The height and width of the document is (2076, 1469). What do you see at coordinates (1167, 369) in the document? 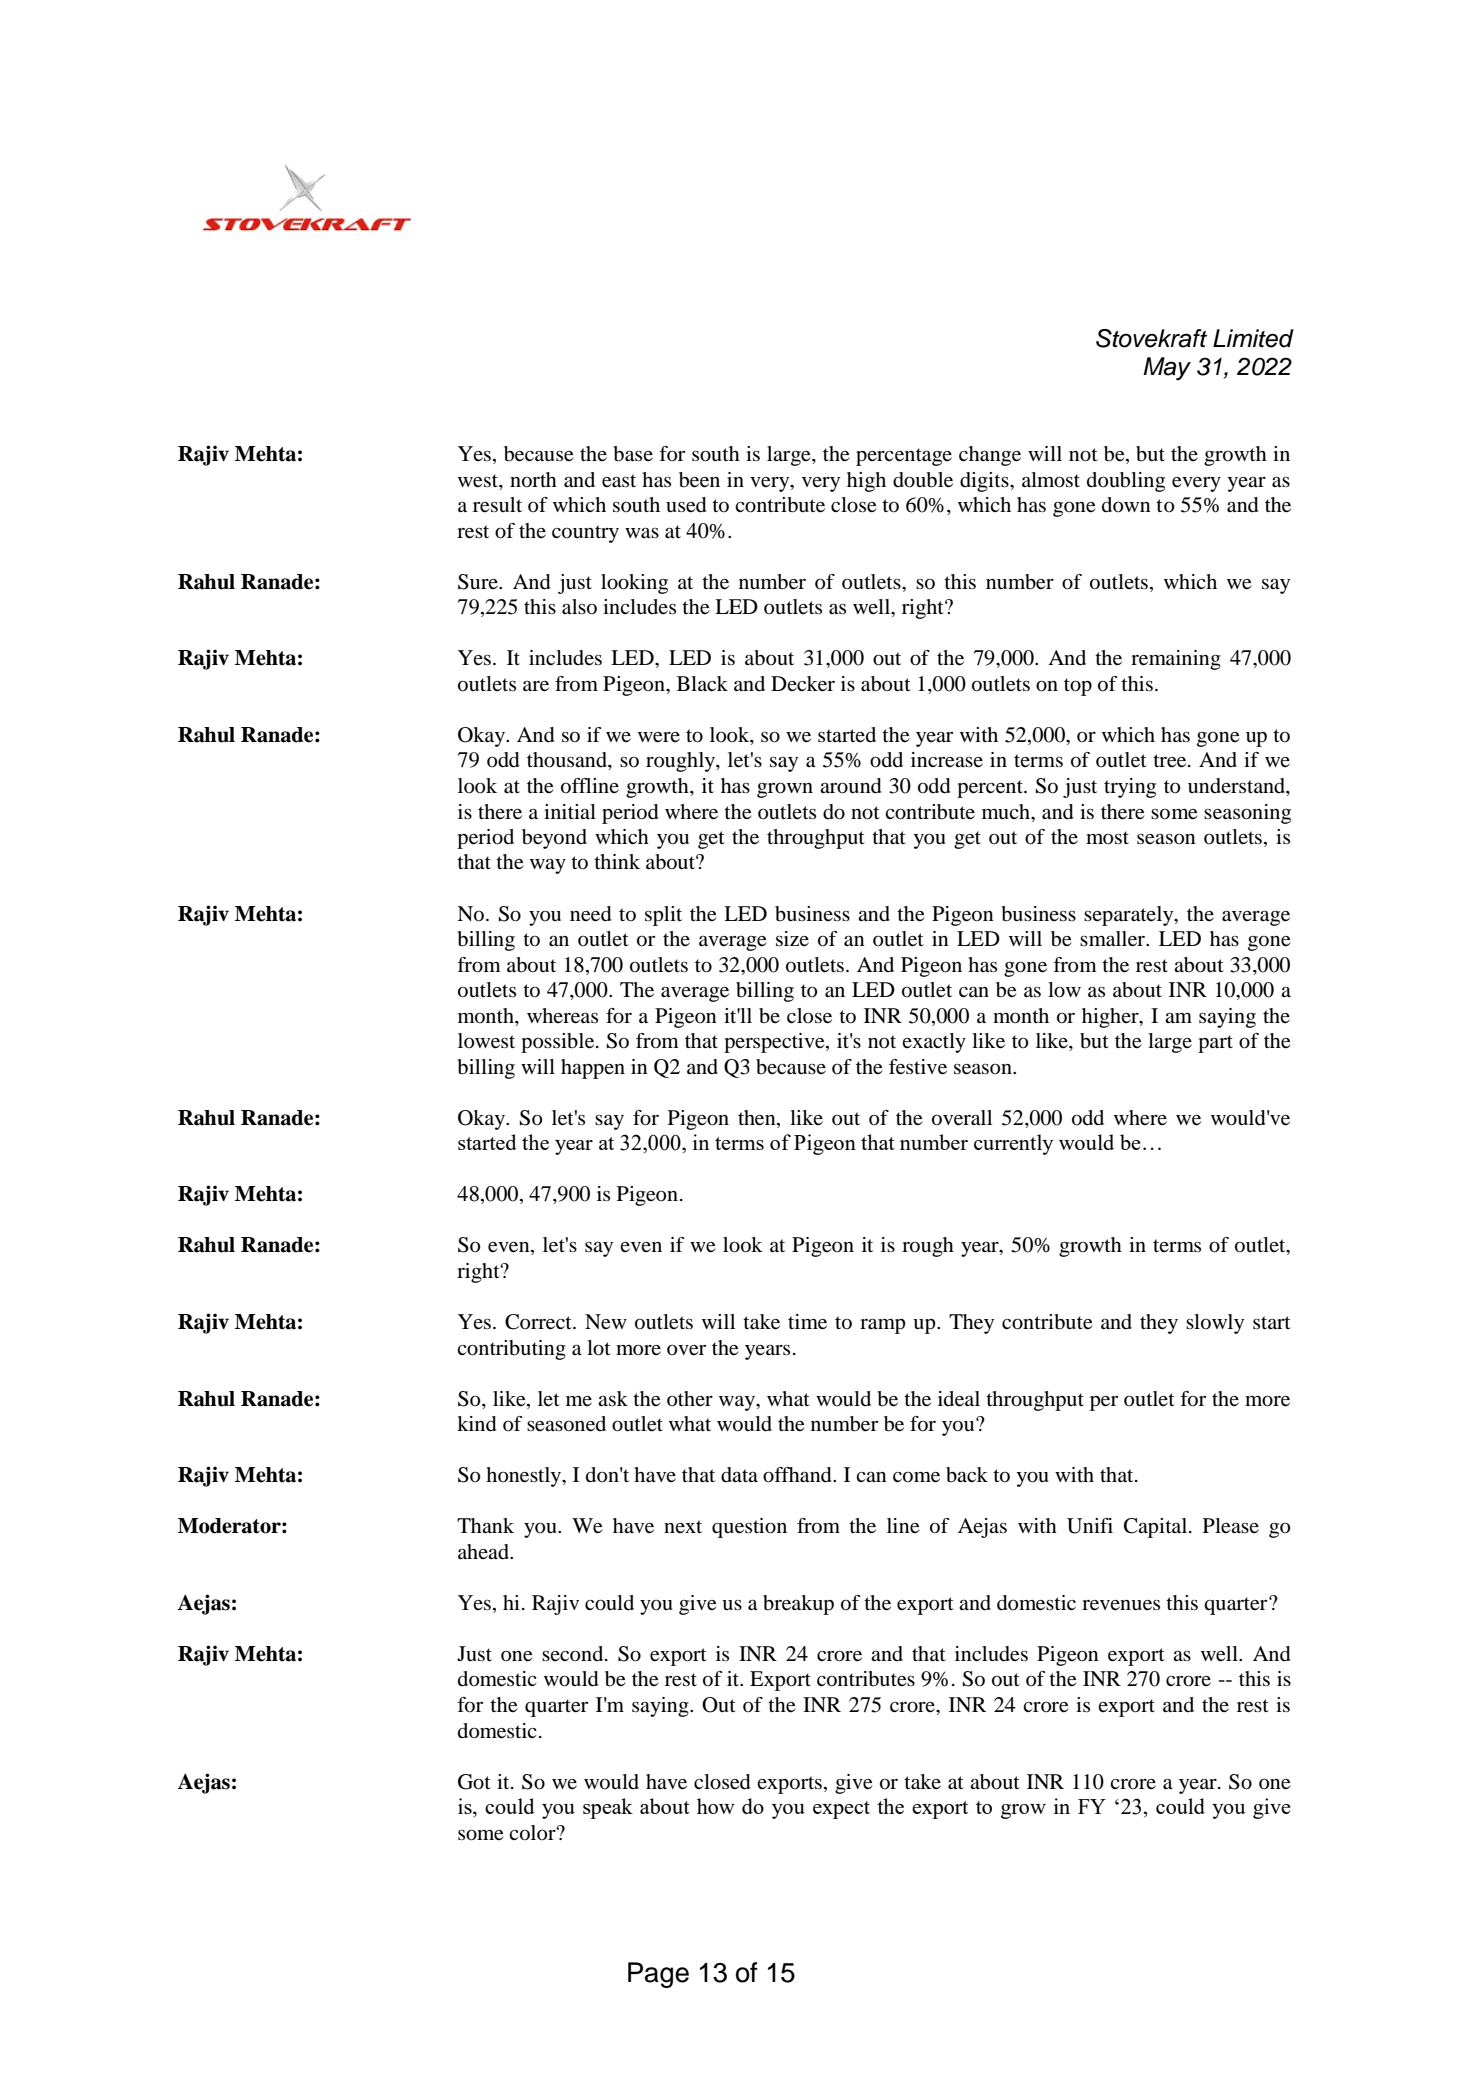
I see `May` at bounding box center [1167, 369].
